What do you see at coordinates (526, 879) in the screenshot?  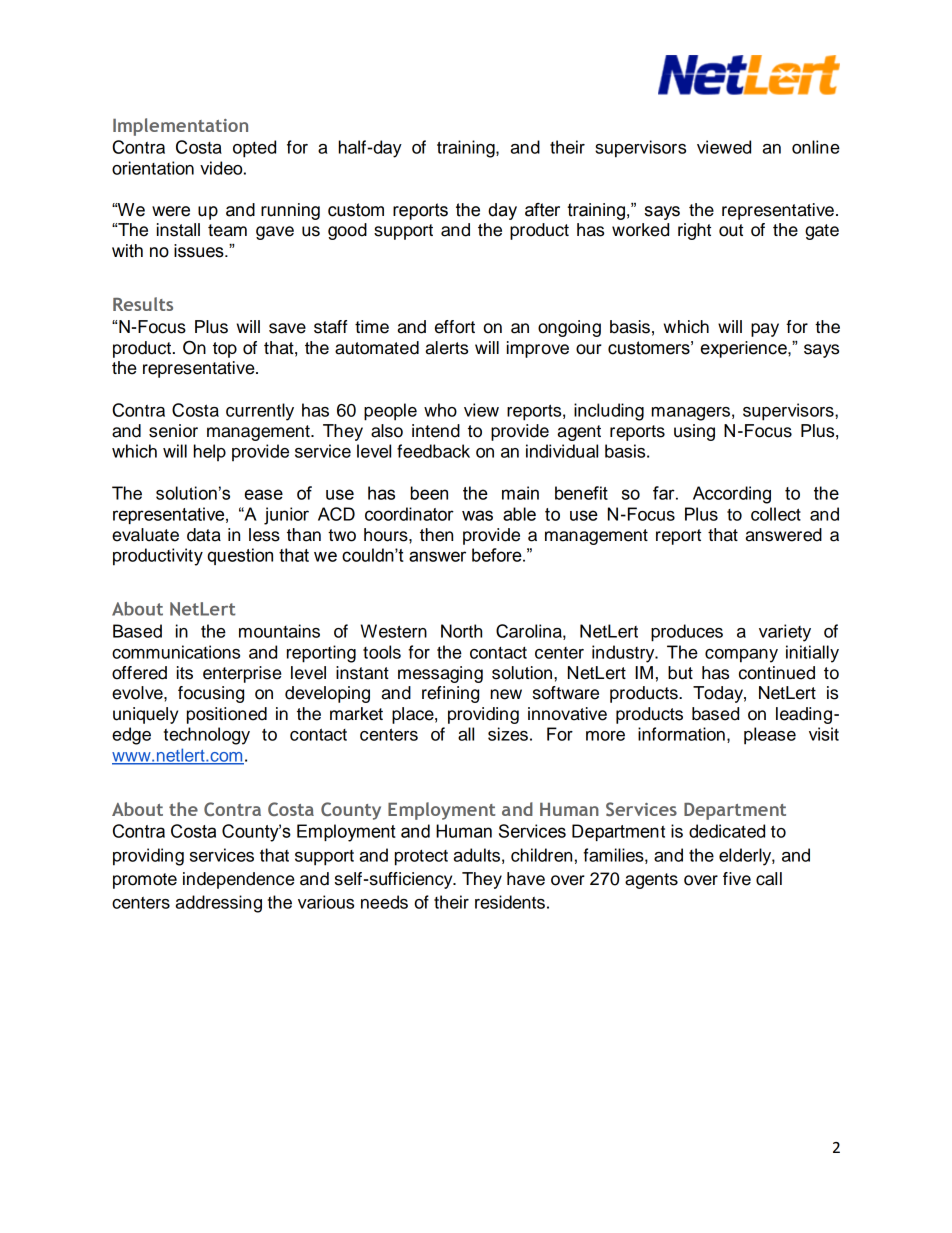 I see `have` at bounding box center [526, 879].
